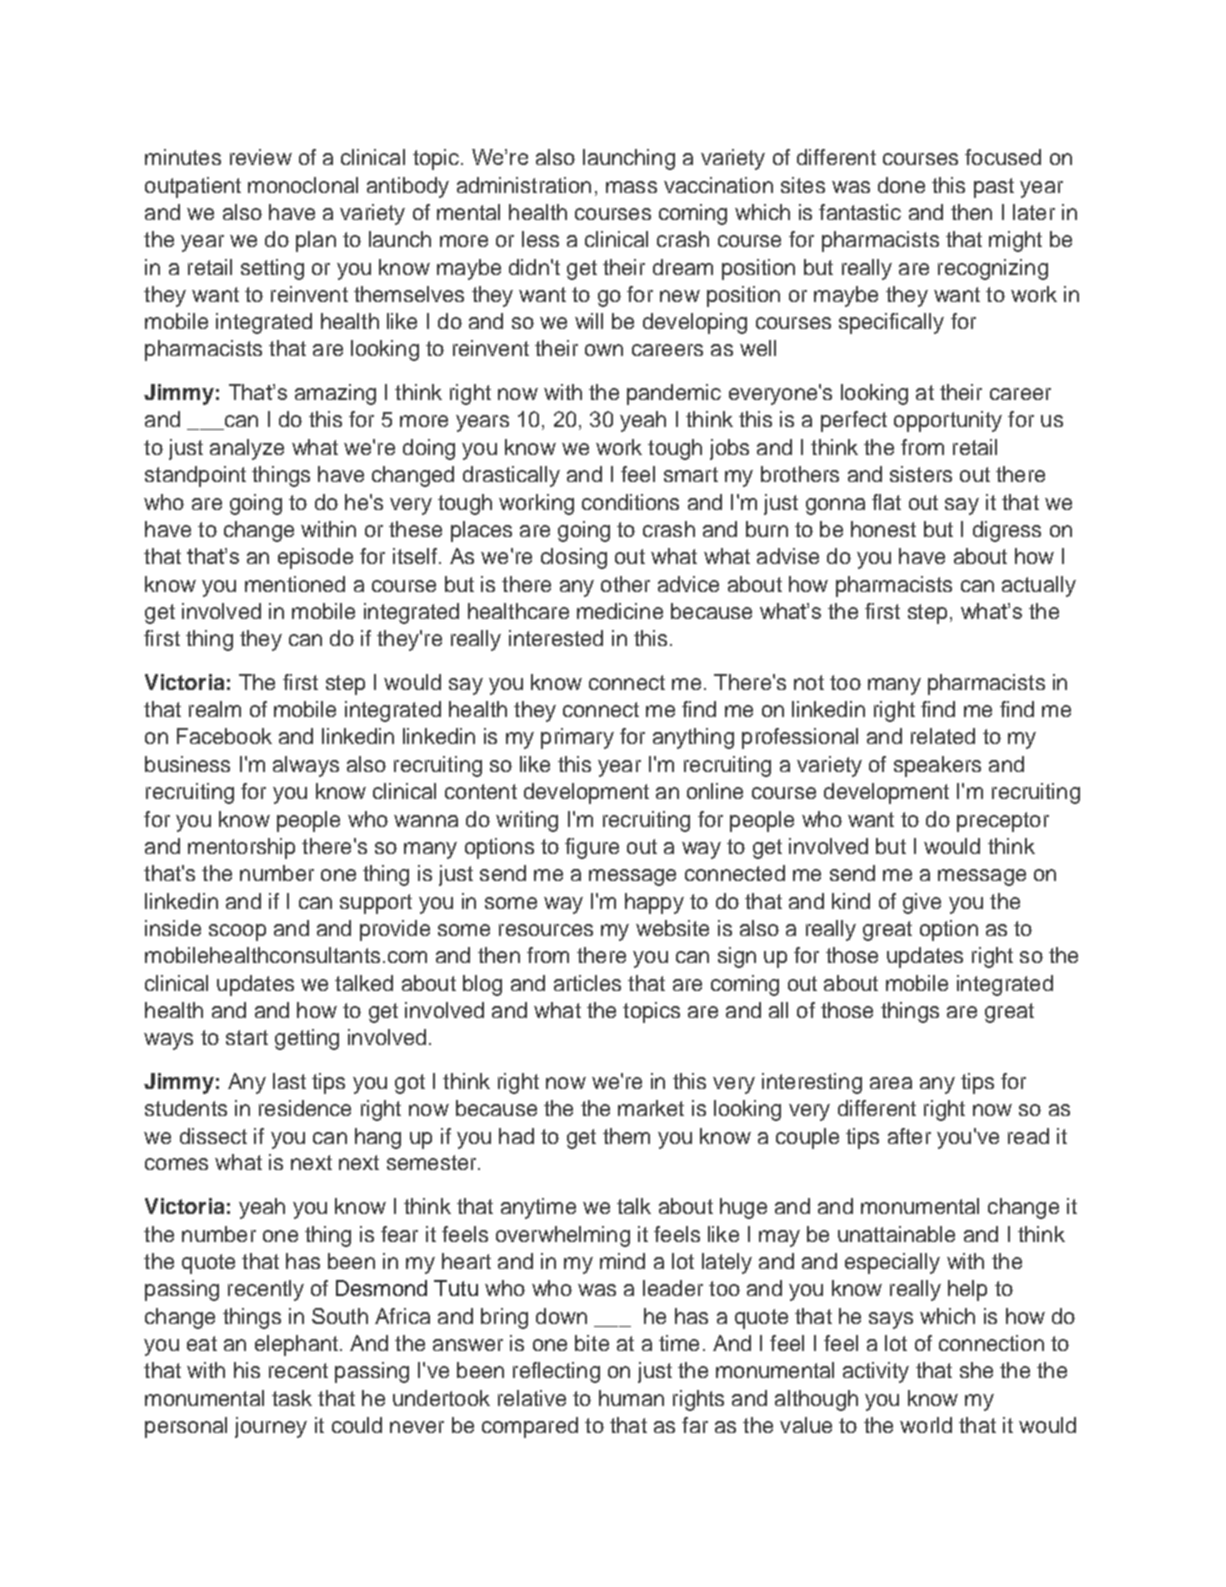 The image size is (1226, 1587). What do you see at coordinates (241, 848) in the page?
I see `mentorship` at bounding box center [241, 848].
